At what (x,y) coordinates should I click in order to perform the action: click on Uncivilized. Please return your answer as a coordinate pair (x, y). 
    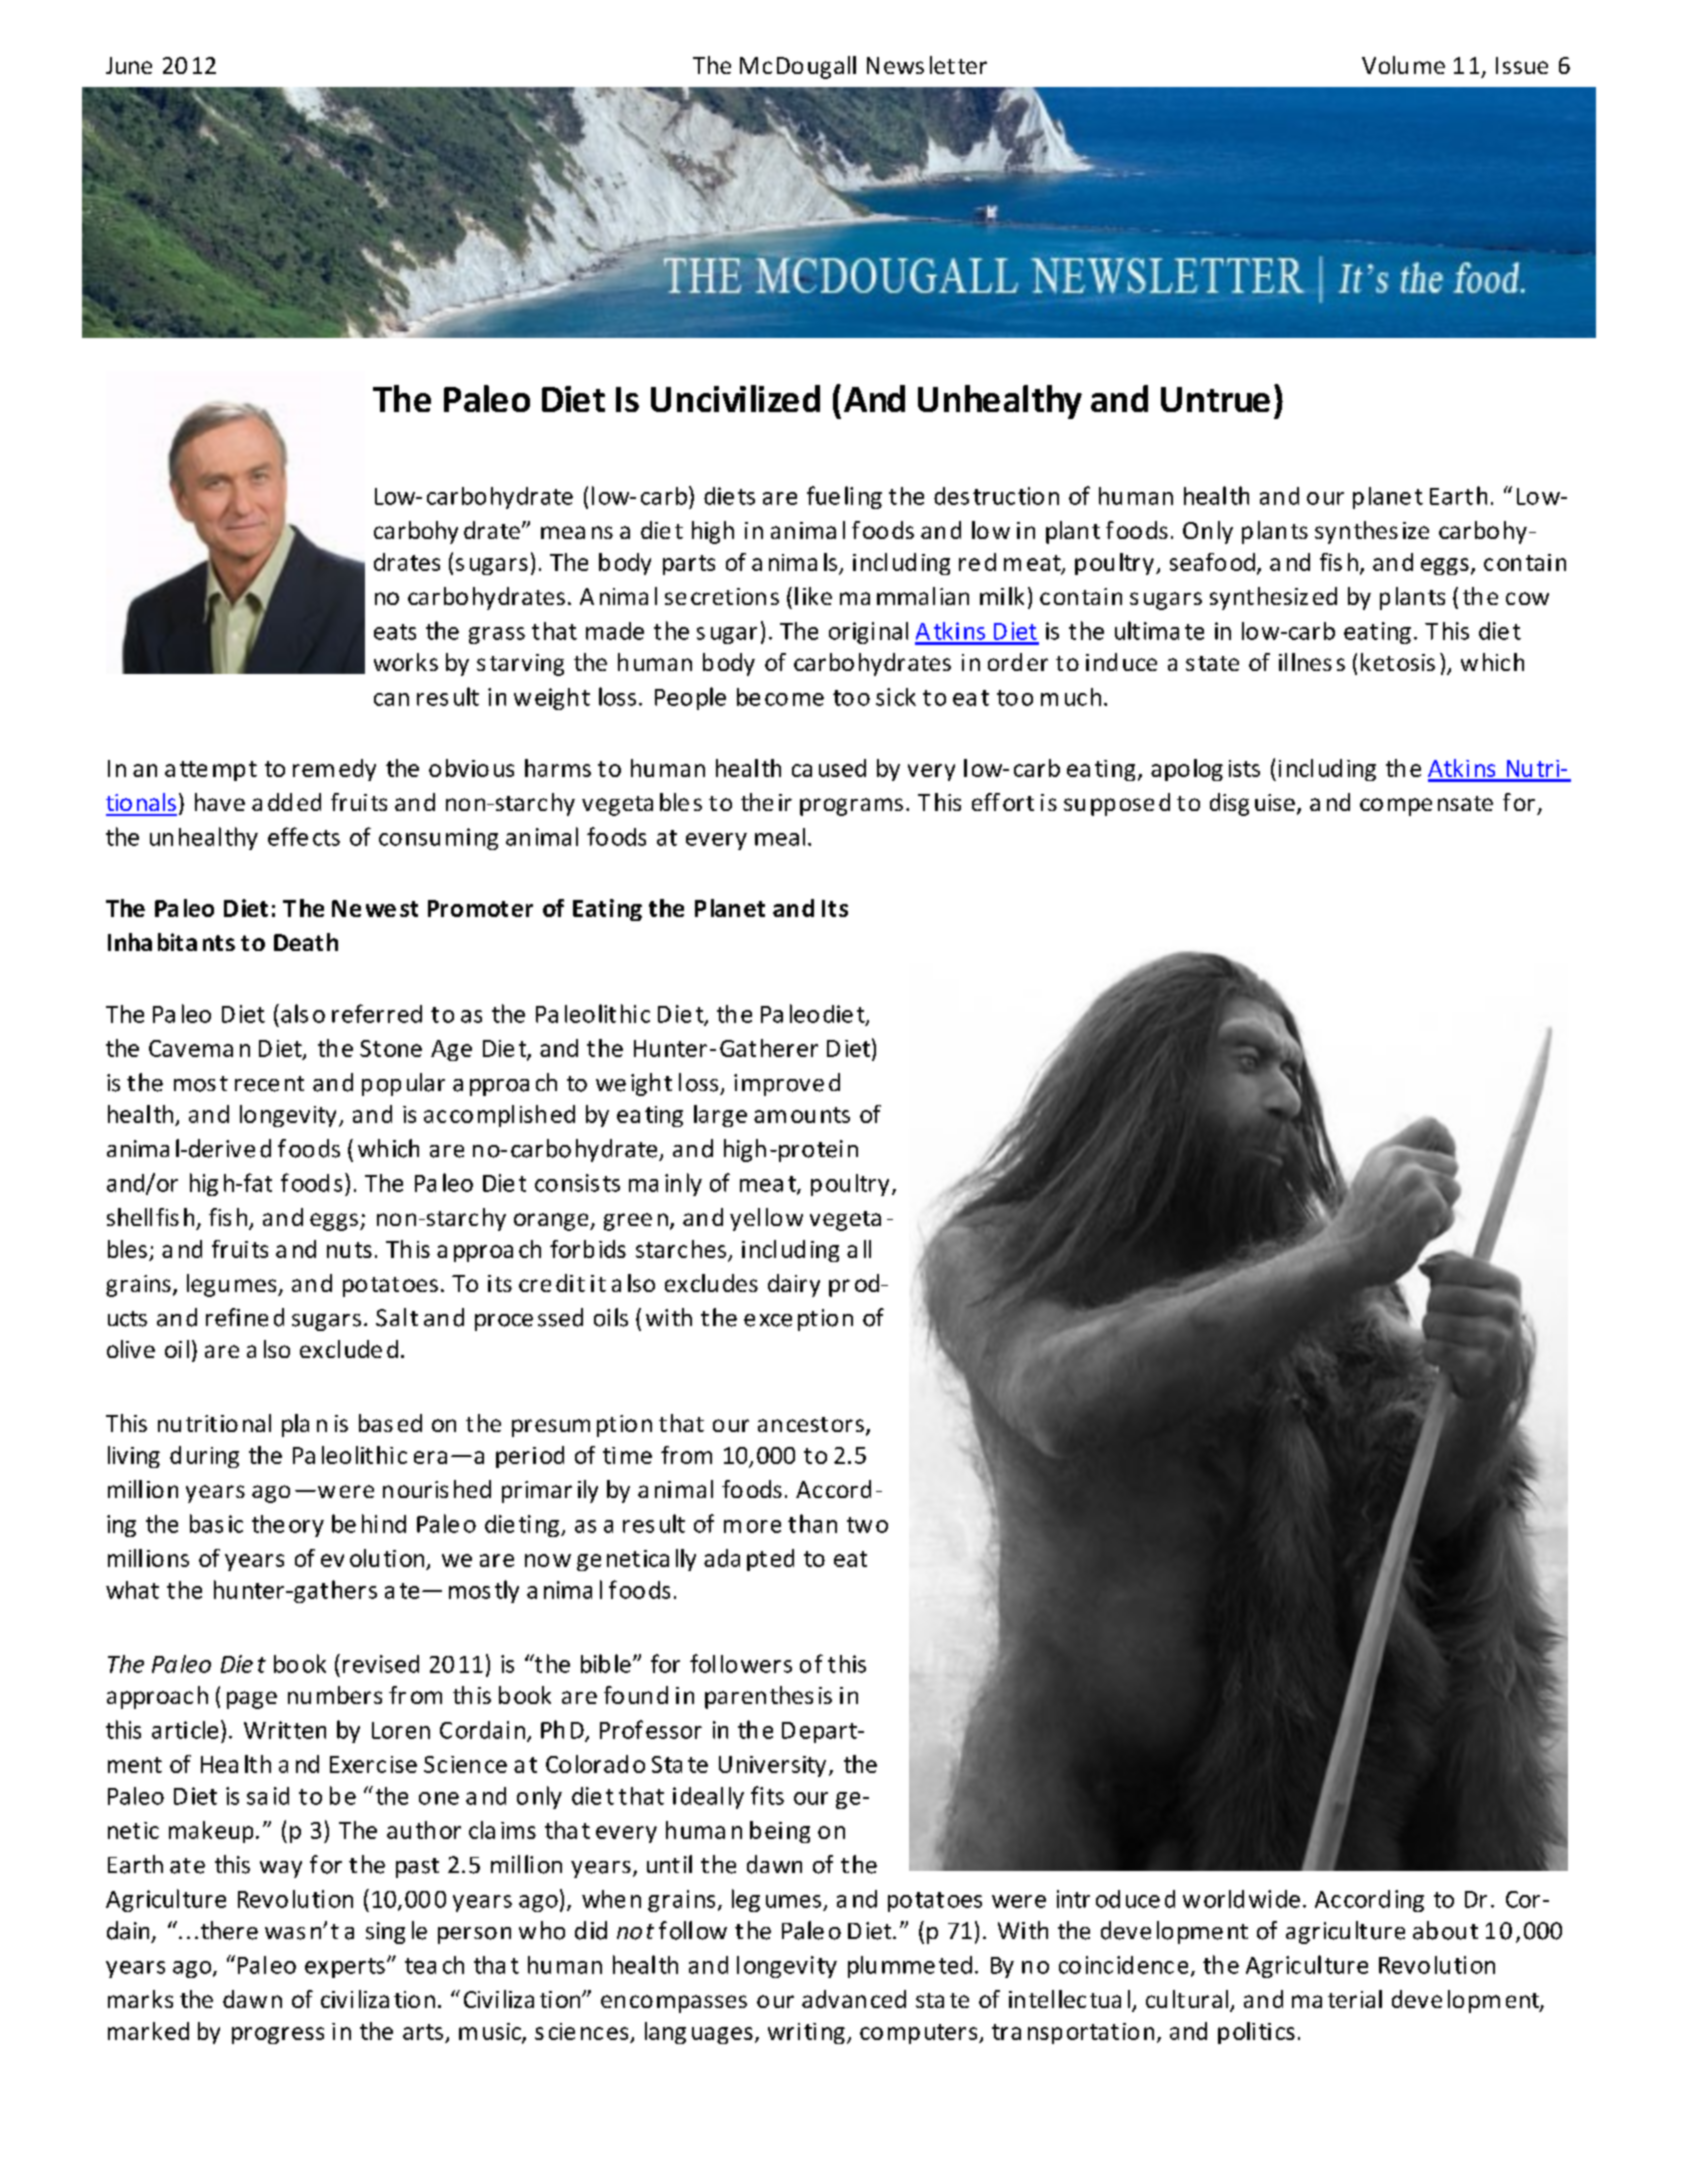
    Looking at the image, I should click on (735, 398).
